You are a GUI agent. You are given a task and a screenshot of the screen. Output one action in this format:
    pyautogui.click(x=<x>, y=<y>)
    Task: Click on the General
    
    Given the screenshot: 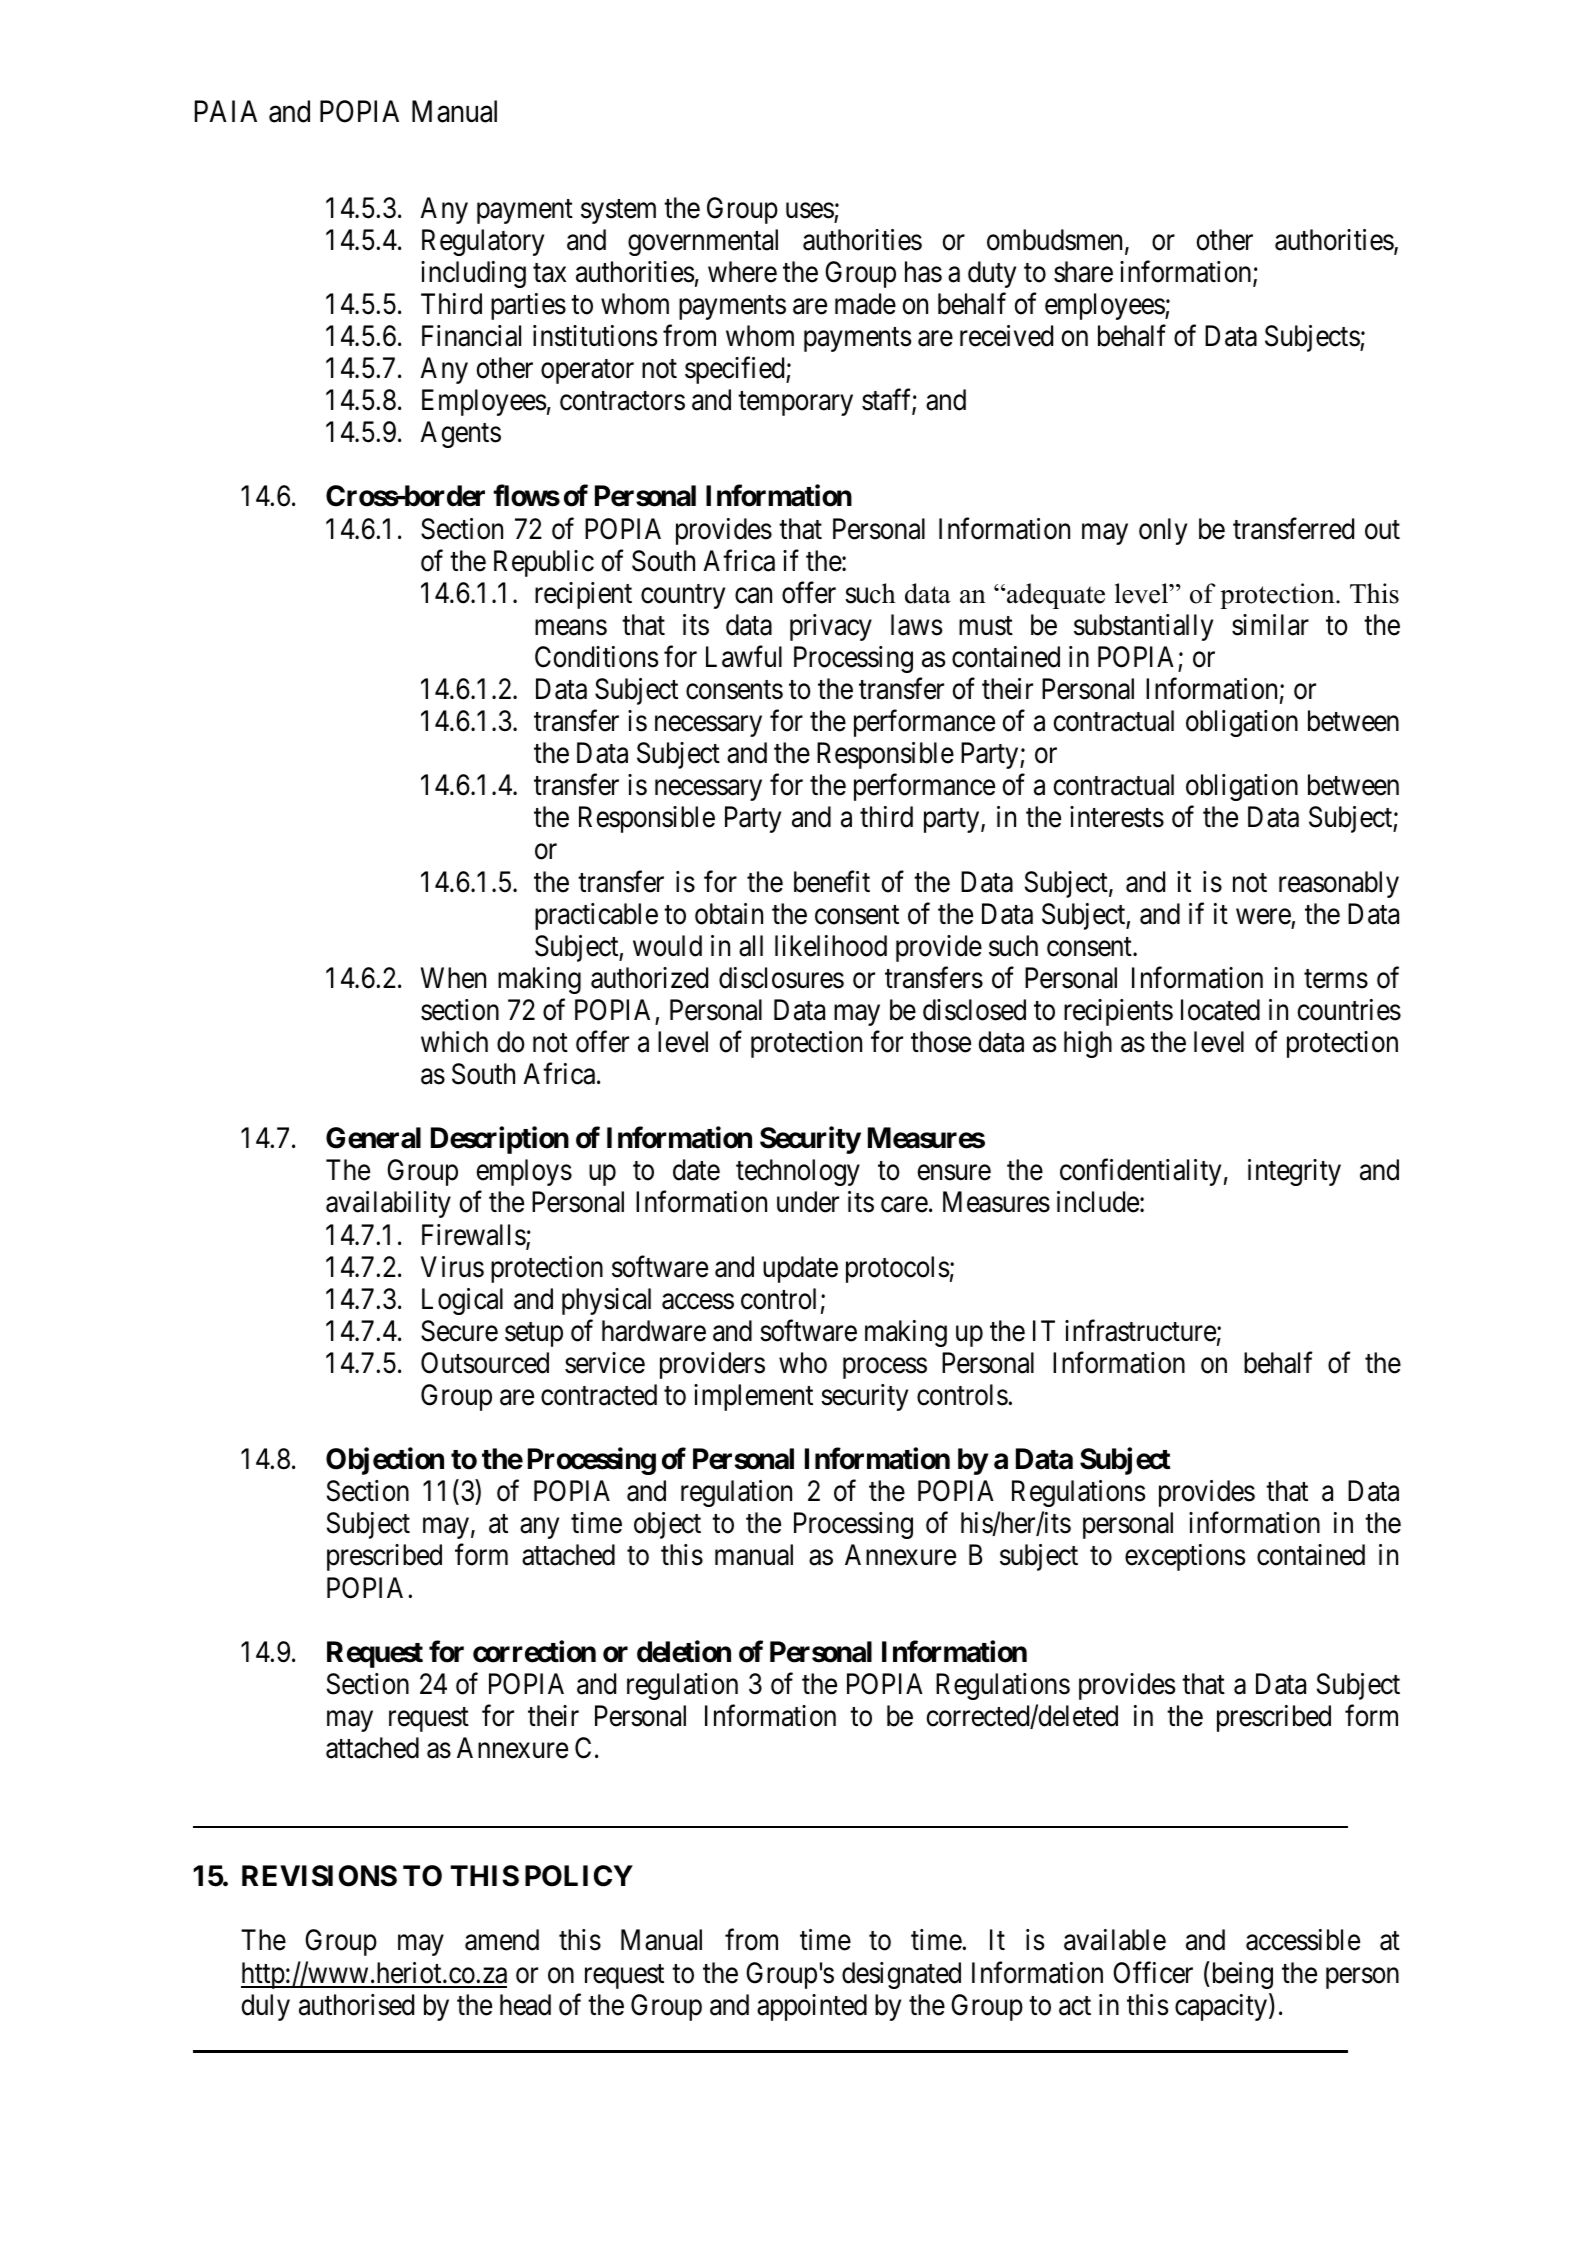 What is the action you would take?
    pyautogui.click(x=373, y=1138)
